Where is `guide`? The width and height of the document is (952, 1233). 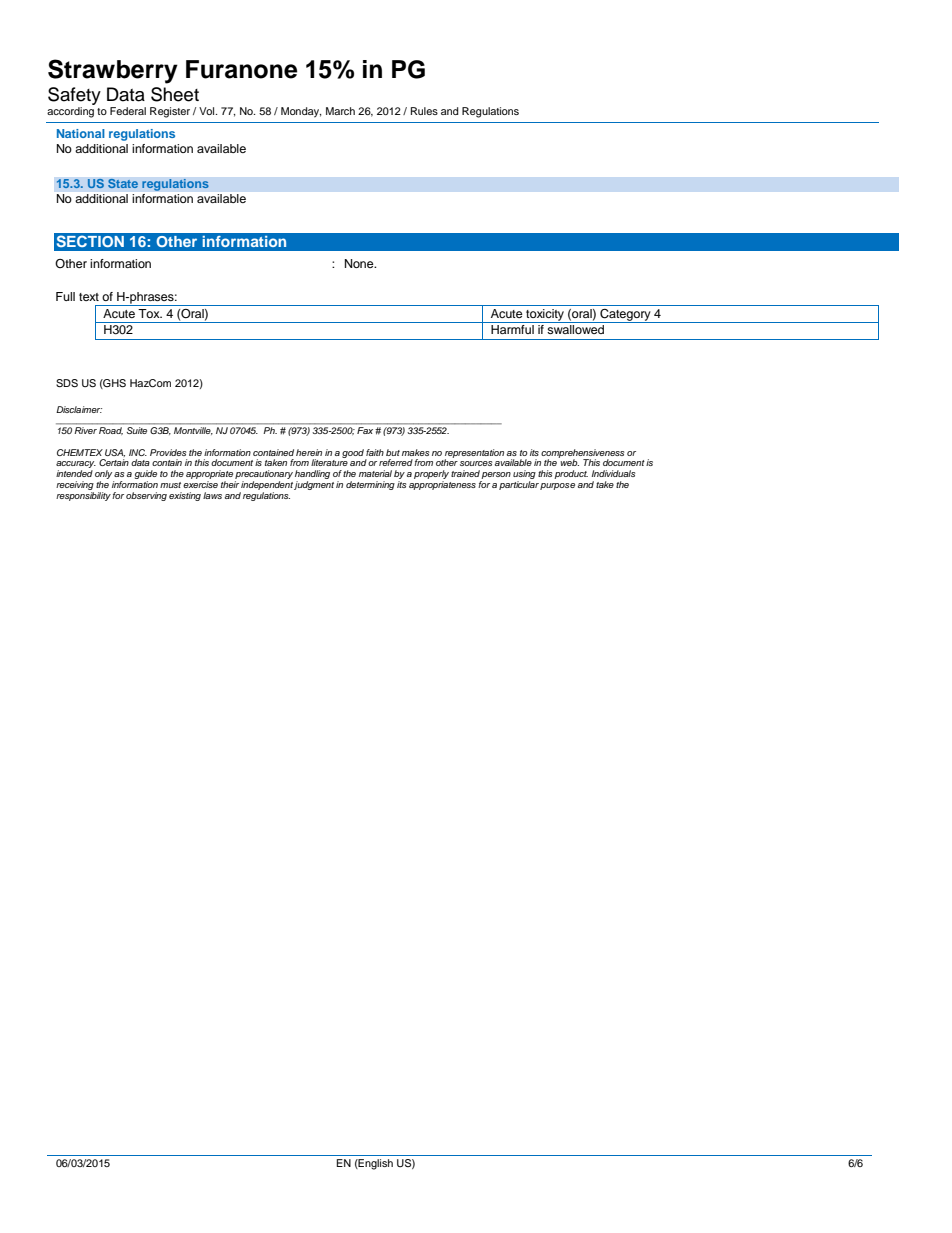 guide is located at coordinates (146, 476).
